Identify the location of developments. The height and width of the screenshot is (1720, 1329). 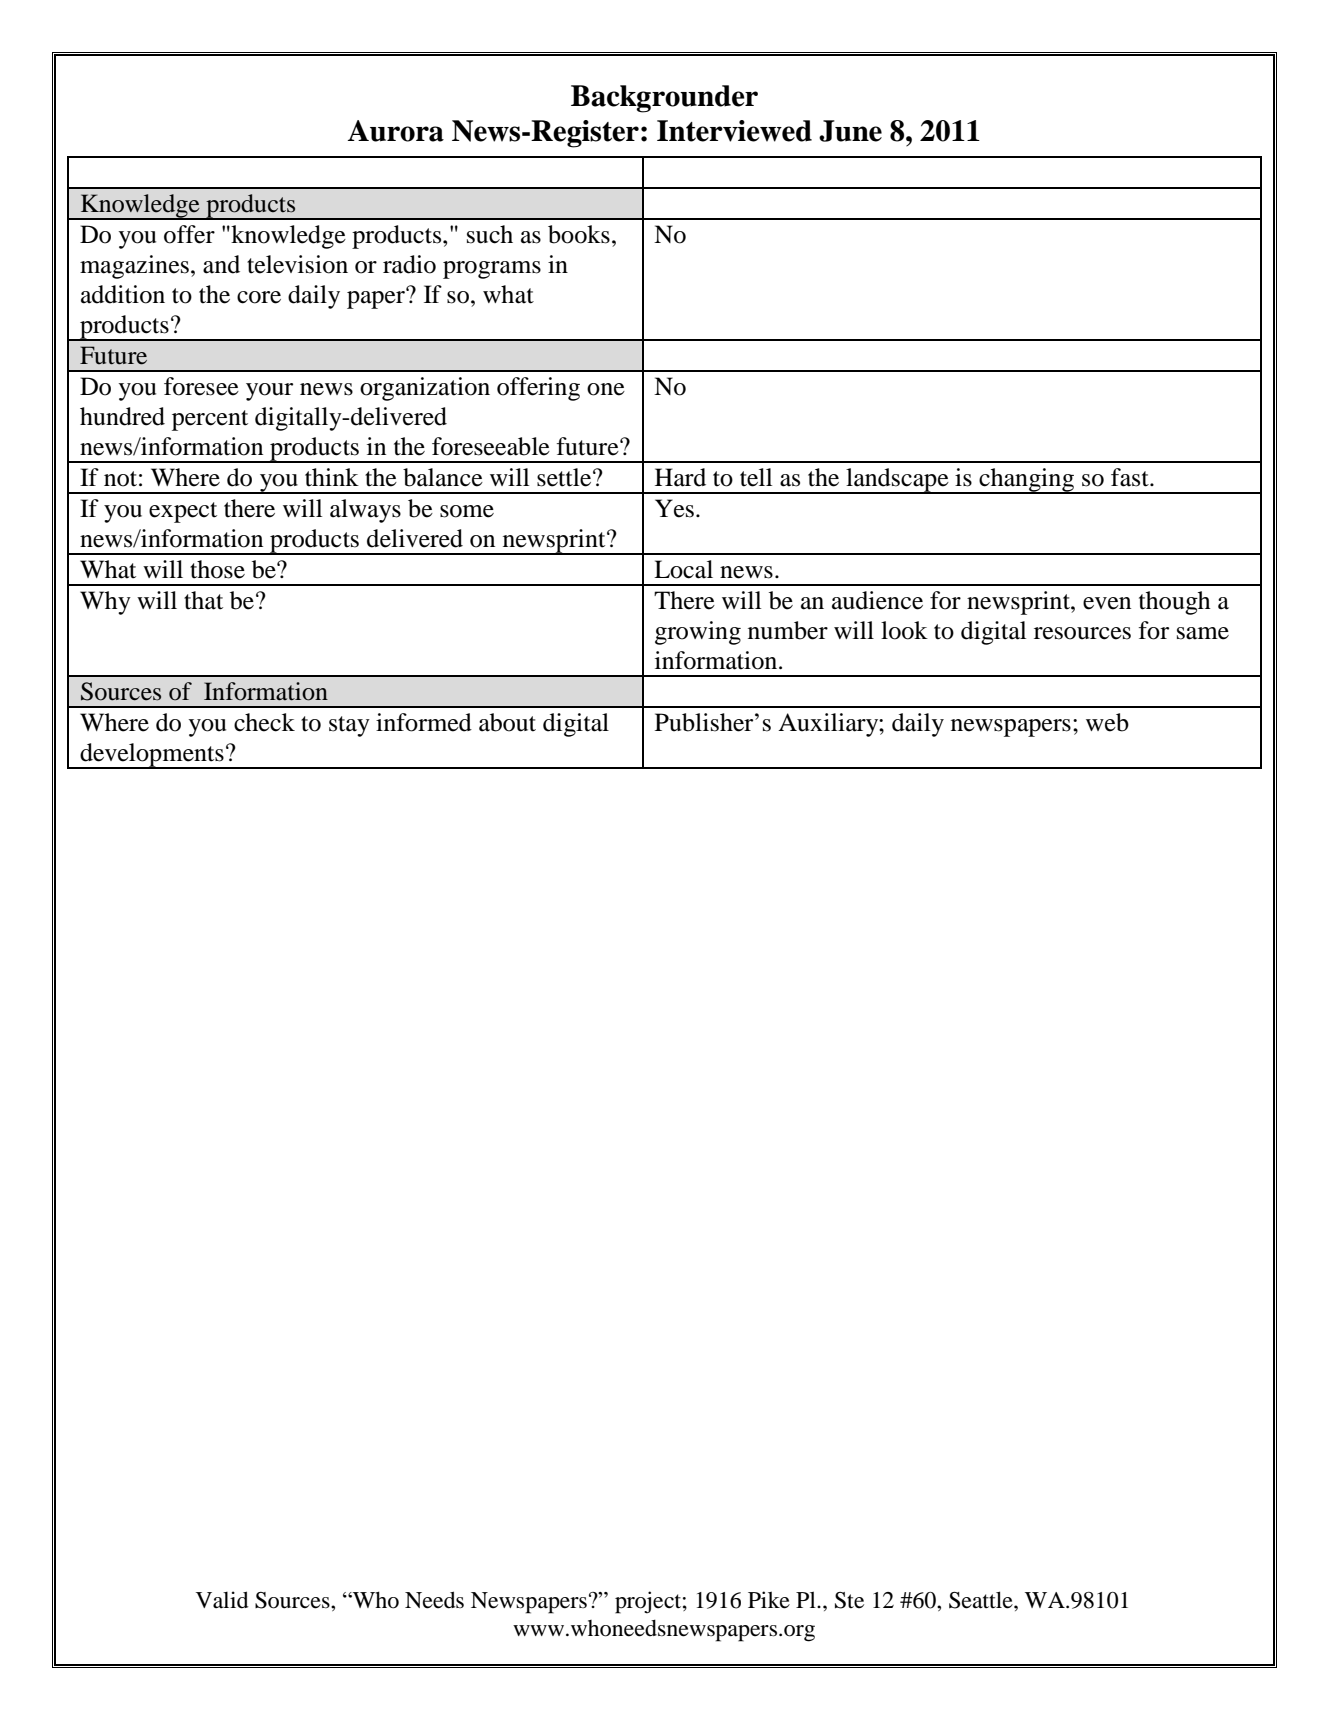
(152, 756).
